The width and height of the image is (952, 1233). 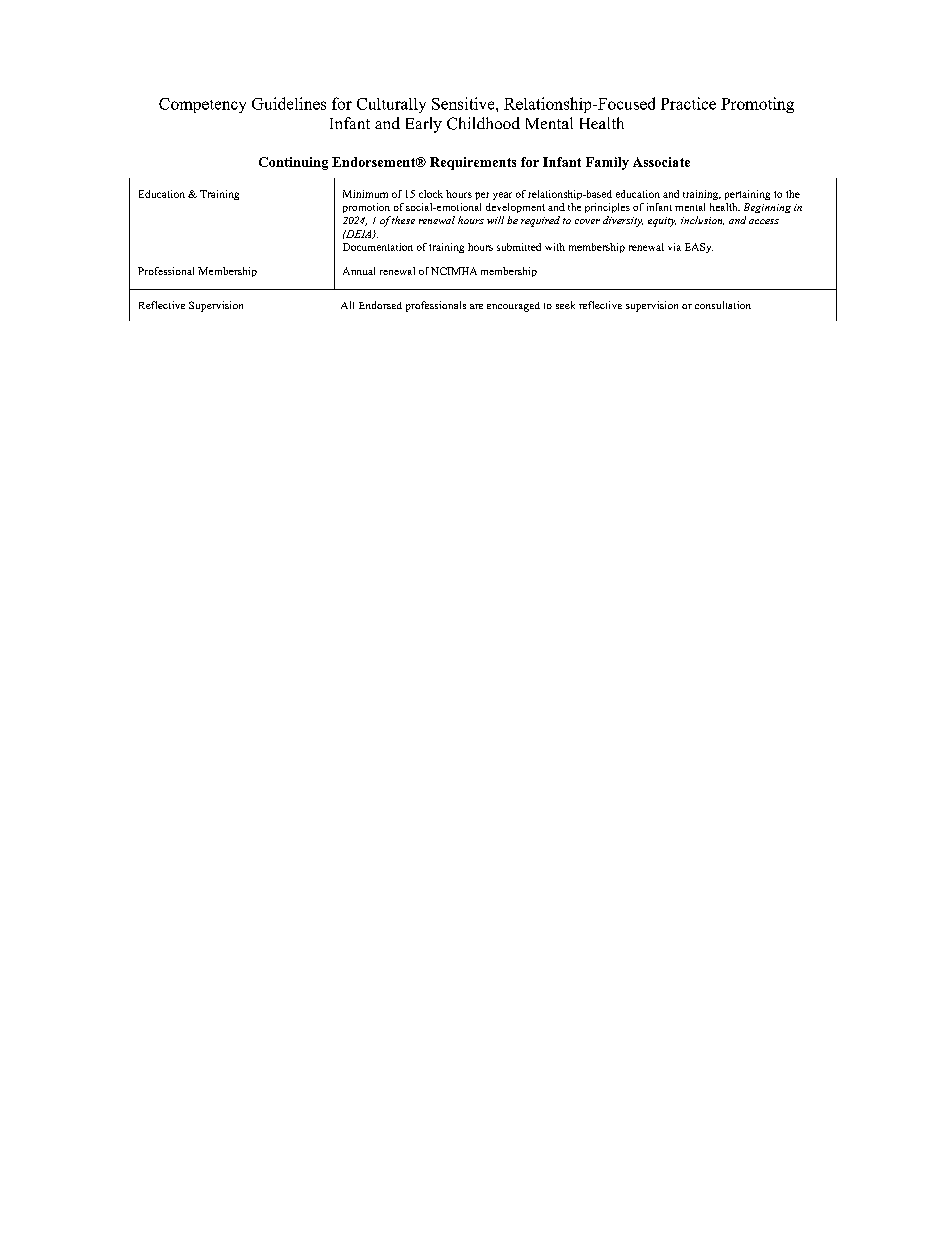 I want to click on Practice, so click(x=688, y=103).
